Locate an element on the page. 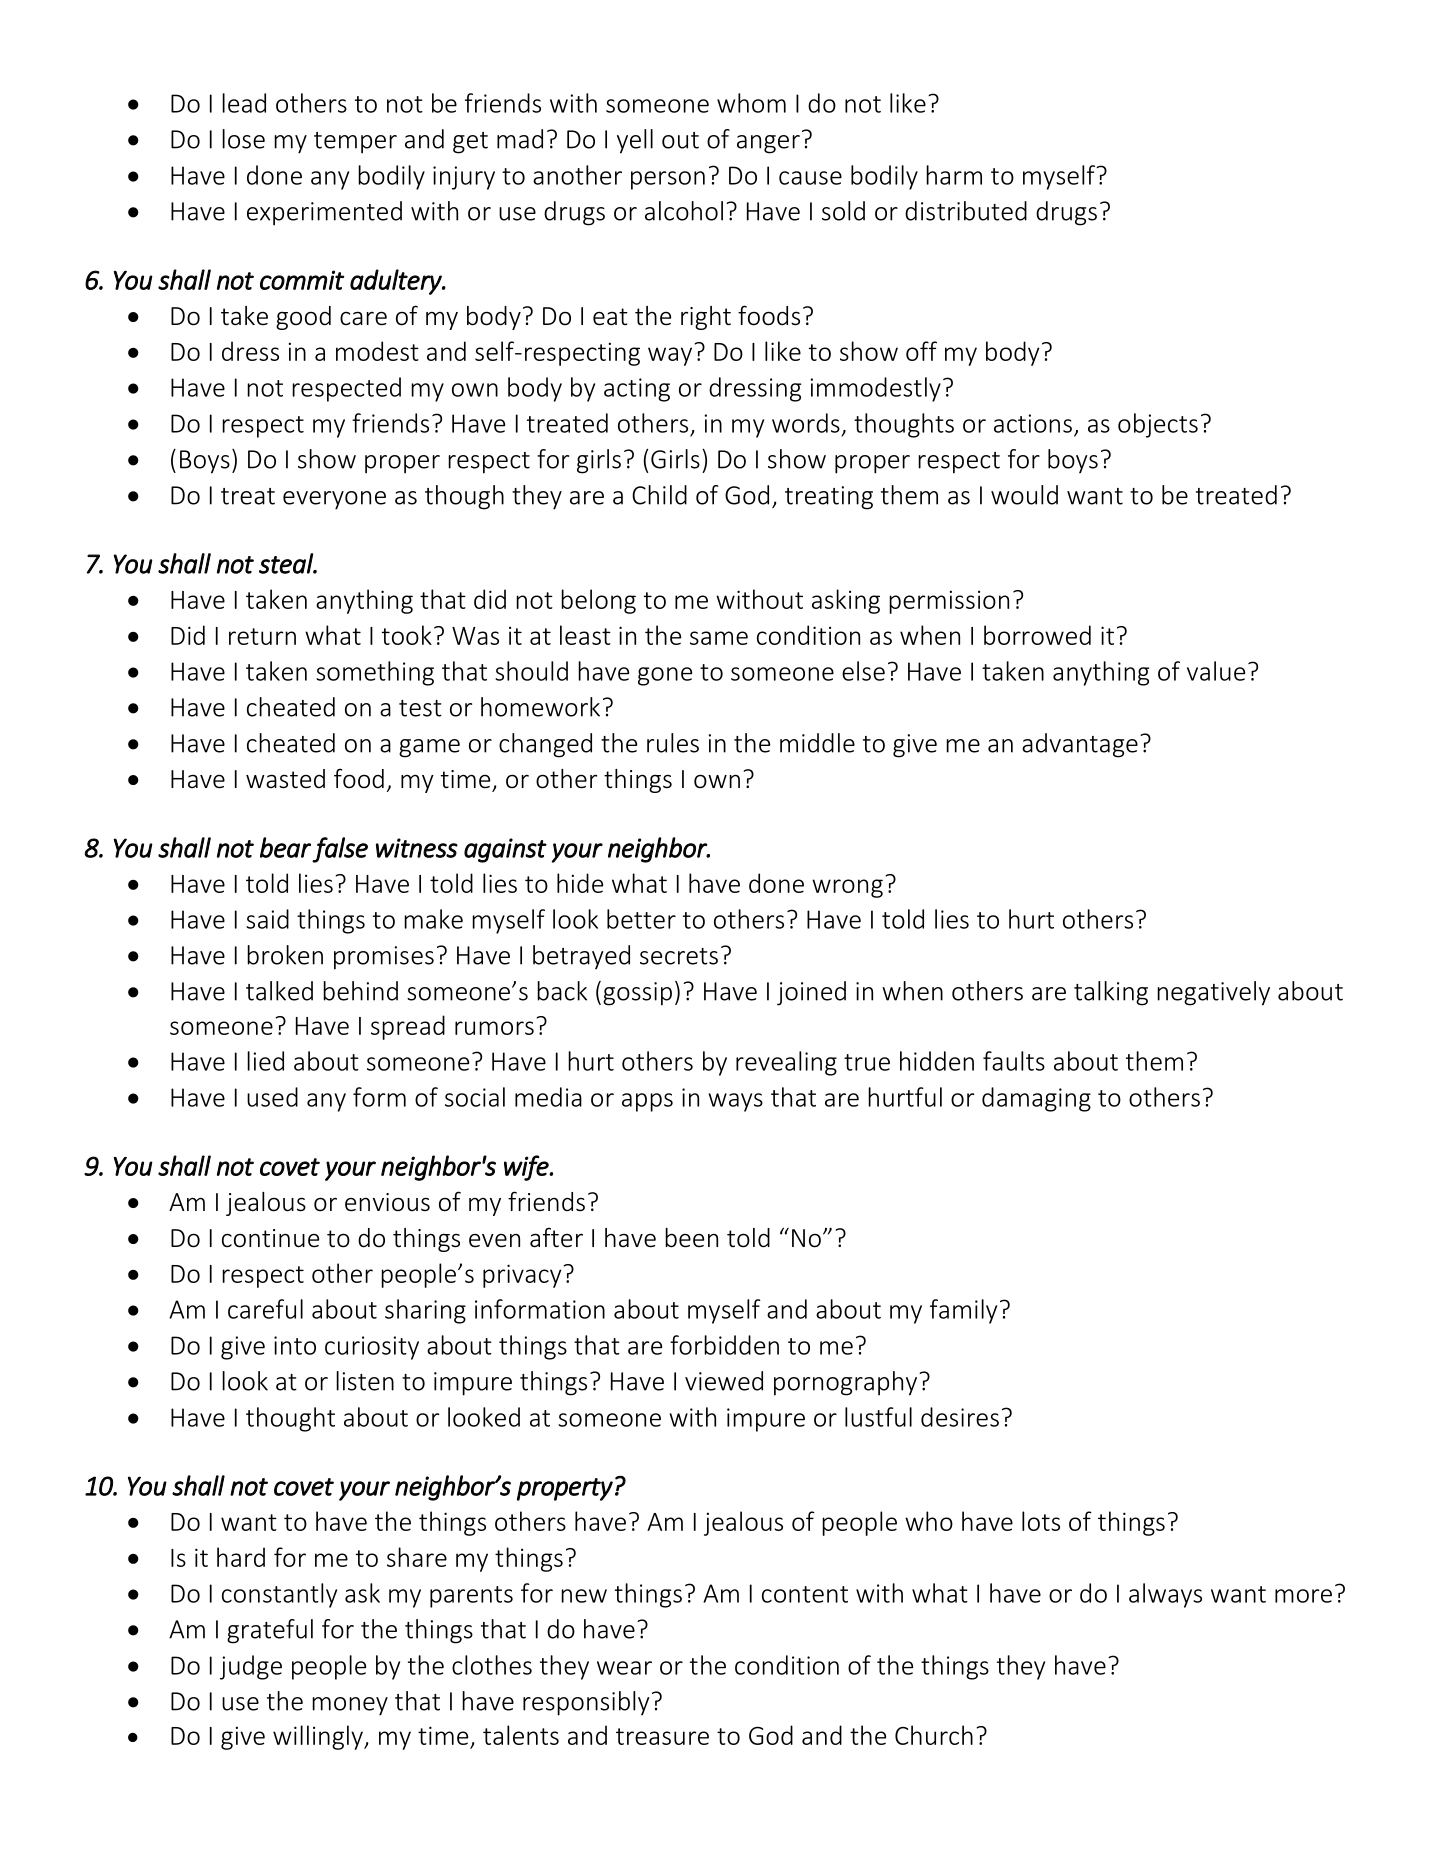 The height and width of the document is (1858, 1436). promises is located at coordinates (384, 958).
